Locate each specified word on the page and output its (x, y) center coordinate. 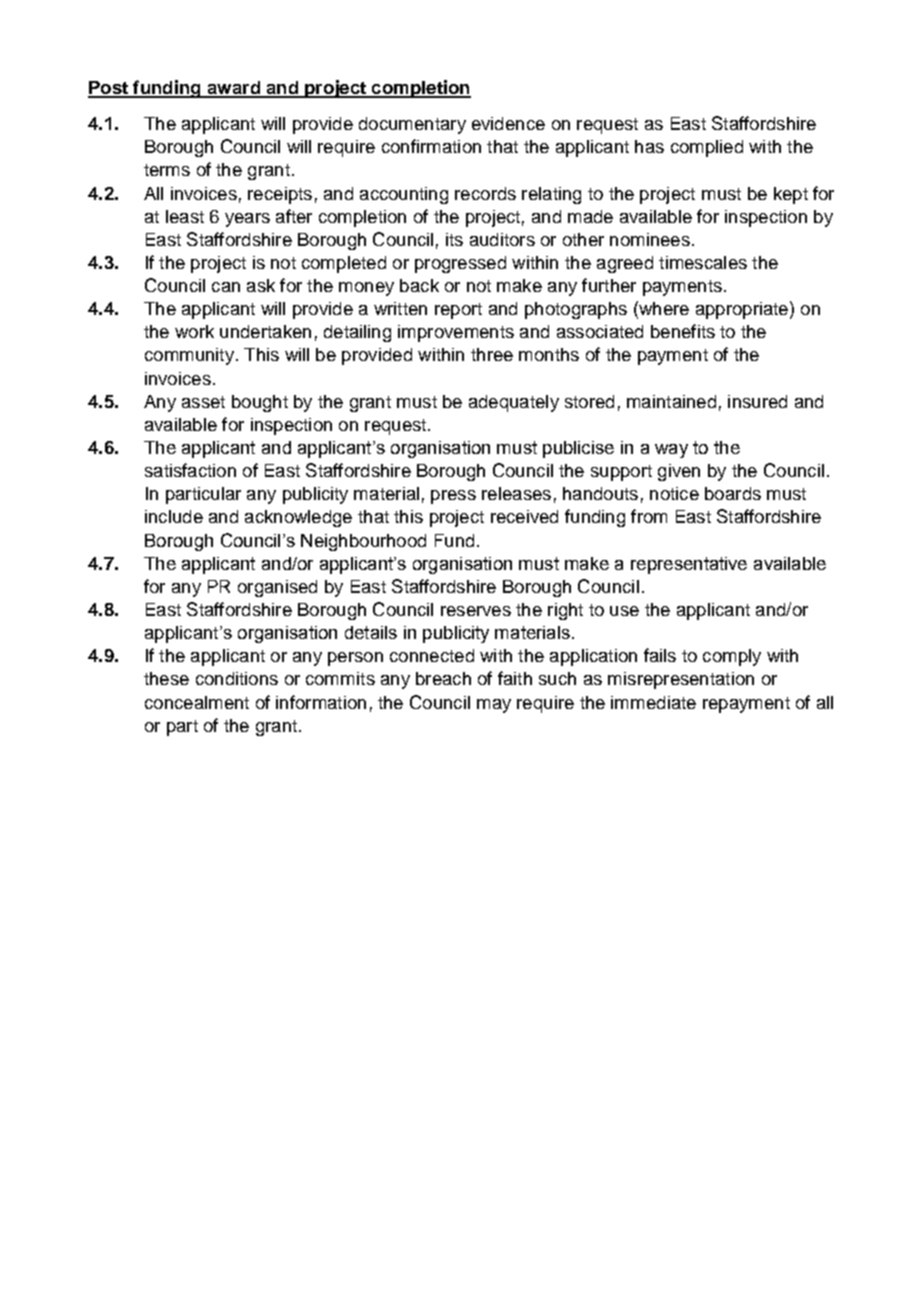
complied (707, 148)
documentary (412, 125)
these (166, 678)
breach (443, 678)
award (233, 89)
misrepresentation (681, 680)
